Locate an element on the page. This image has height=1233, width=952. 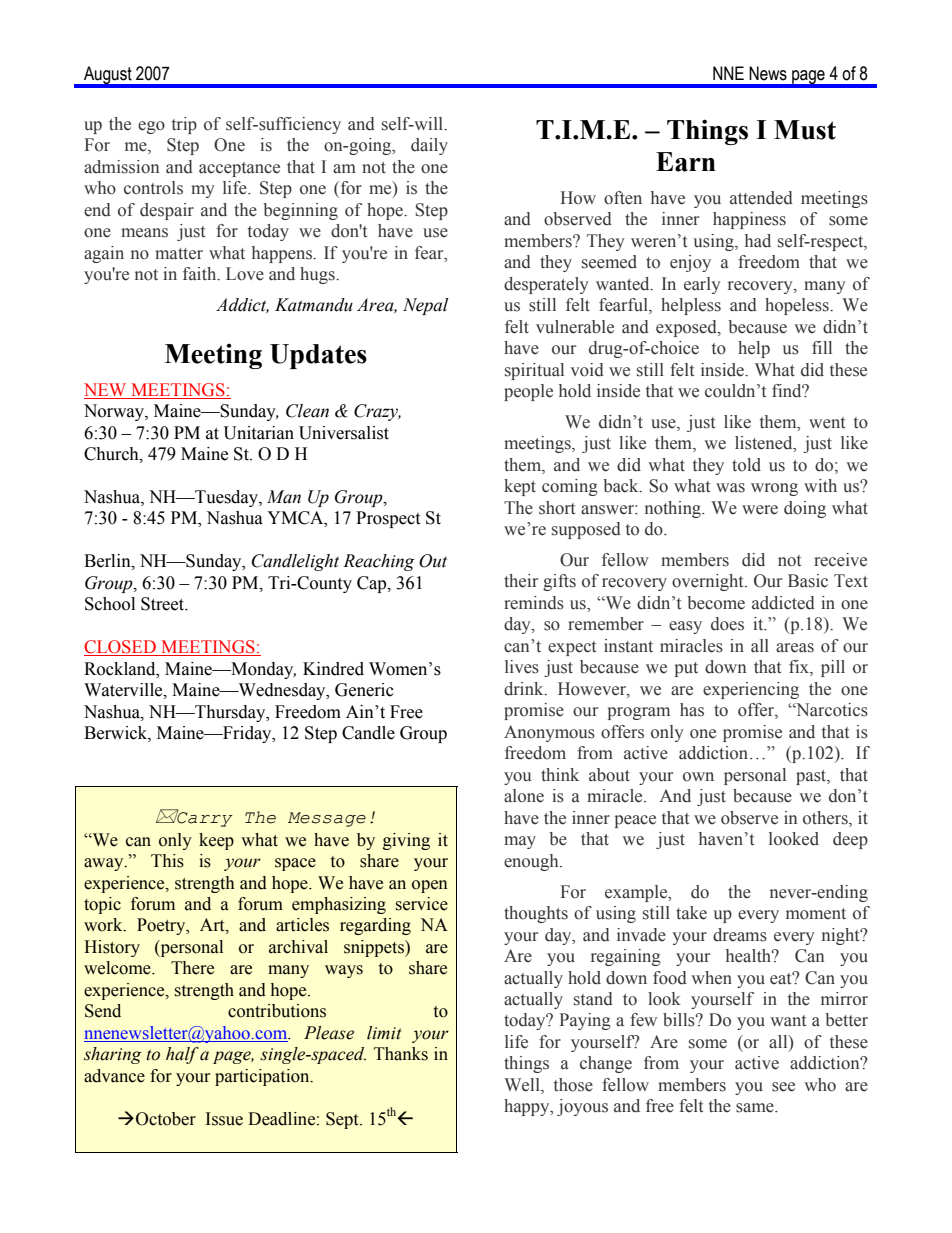
Street is located at coordinates (164, 604).
